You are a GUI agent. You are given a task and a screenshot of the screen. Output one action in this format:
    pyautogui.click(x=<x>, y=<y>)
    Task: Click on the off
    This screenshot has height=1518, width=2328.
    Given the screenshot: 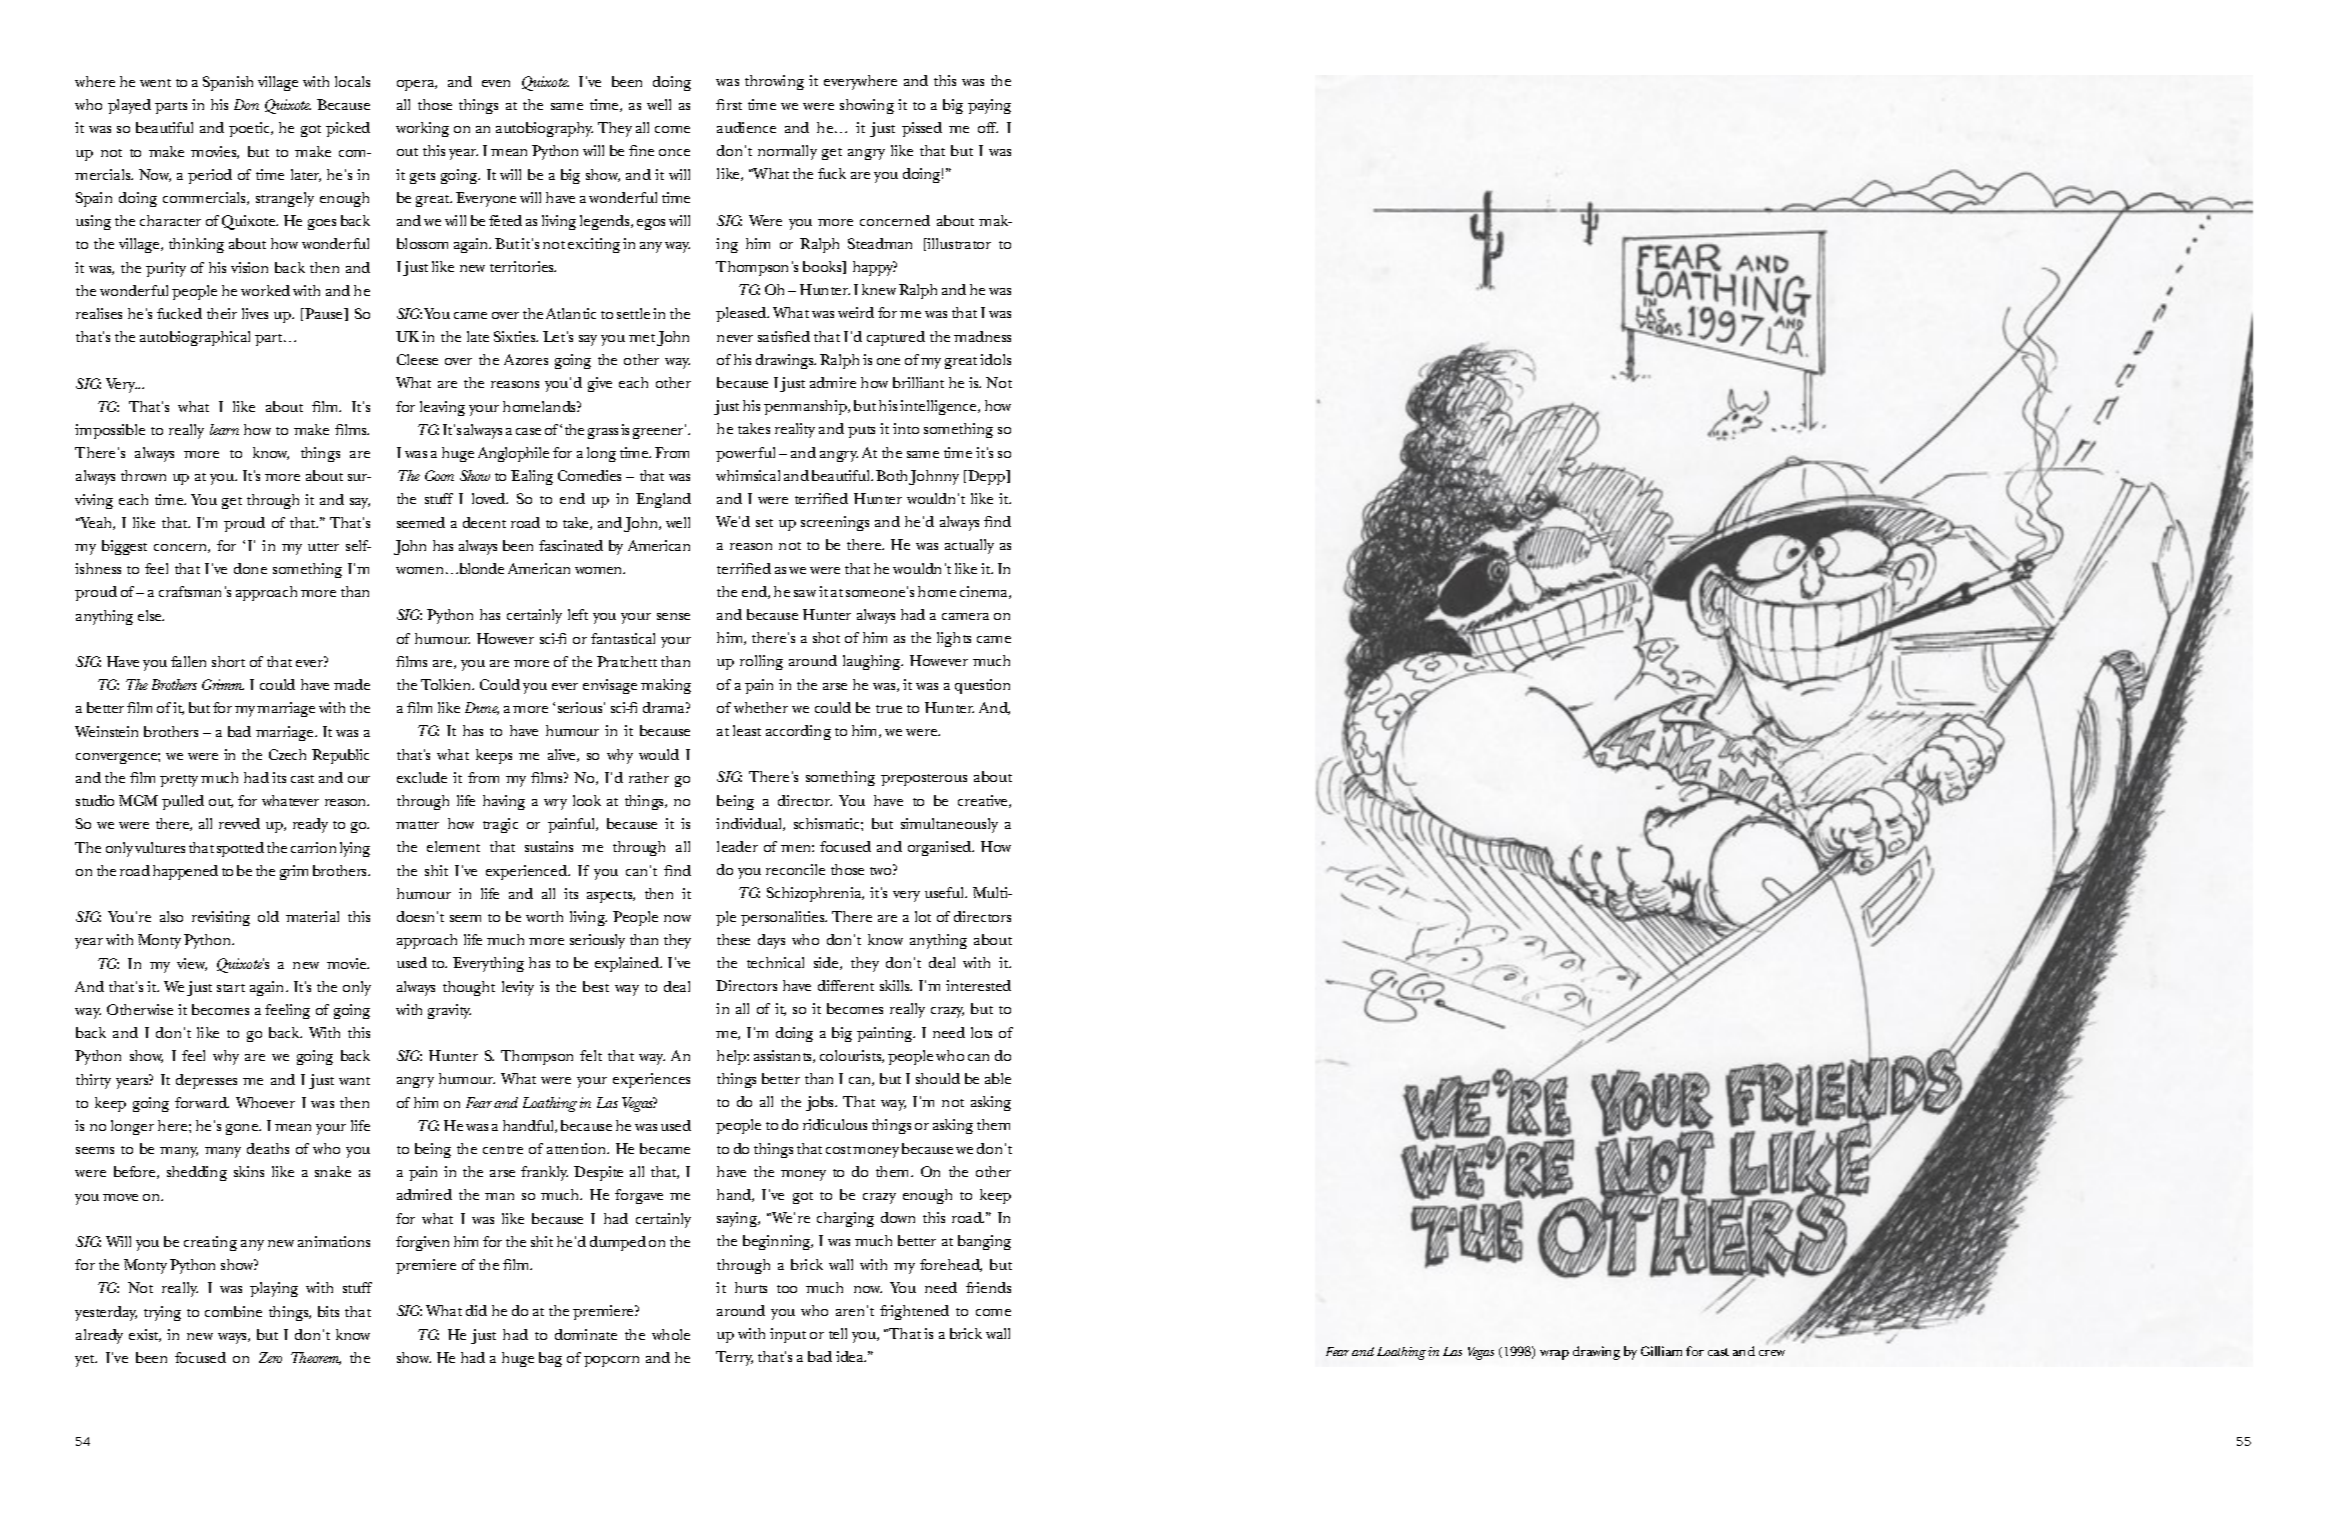 What is the action you would take?
    pyautogui.click(x=988, y=127)
